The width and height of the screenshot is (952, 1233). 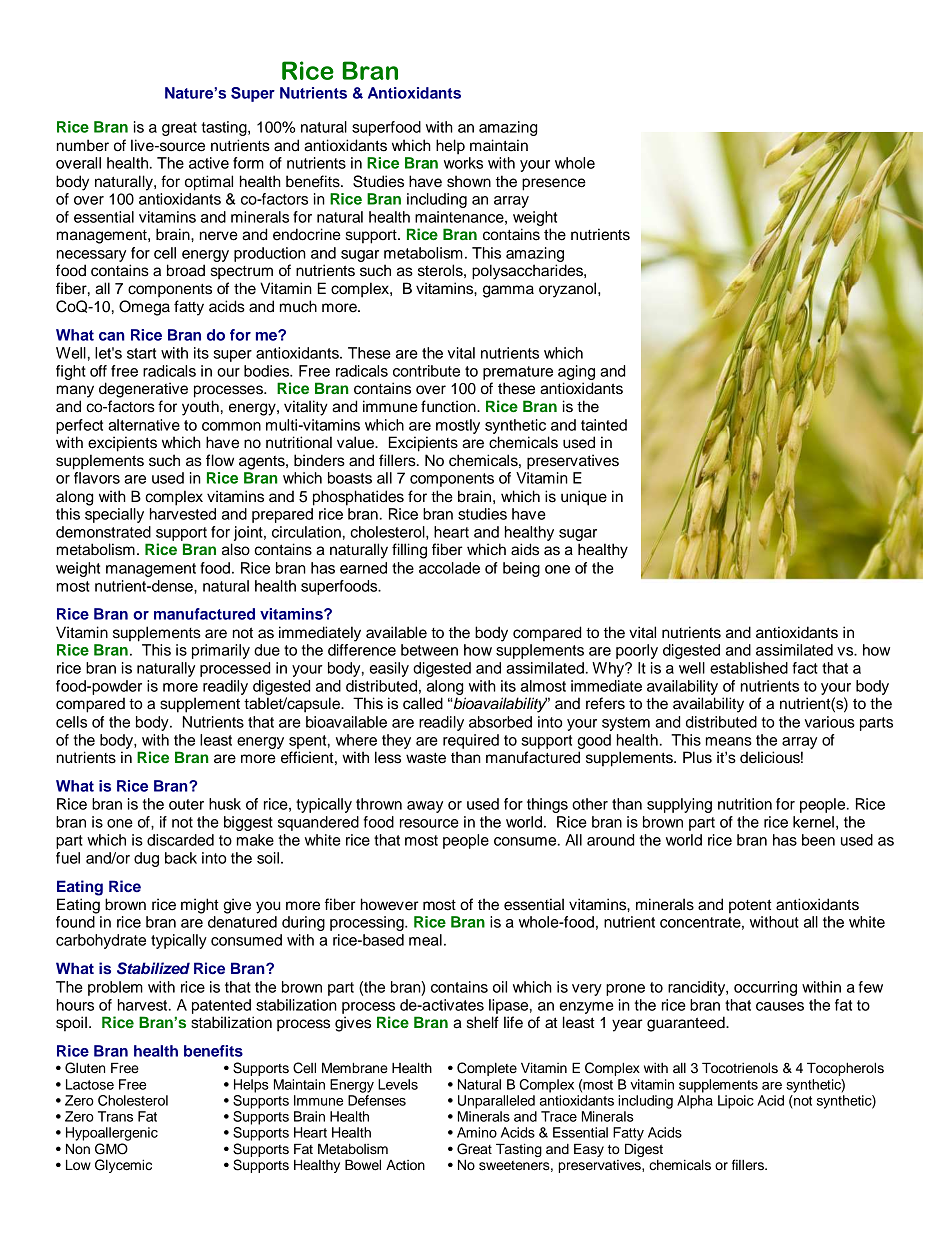 What do you see at coordinates (209, 183) in the screenshot?
I see `optimal` at bounding box center [209, 183].
